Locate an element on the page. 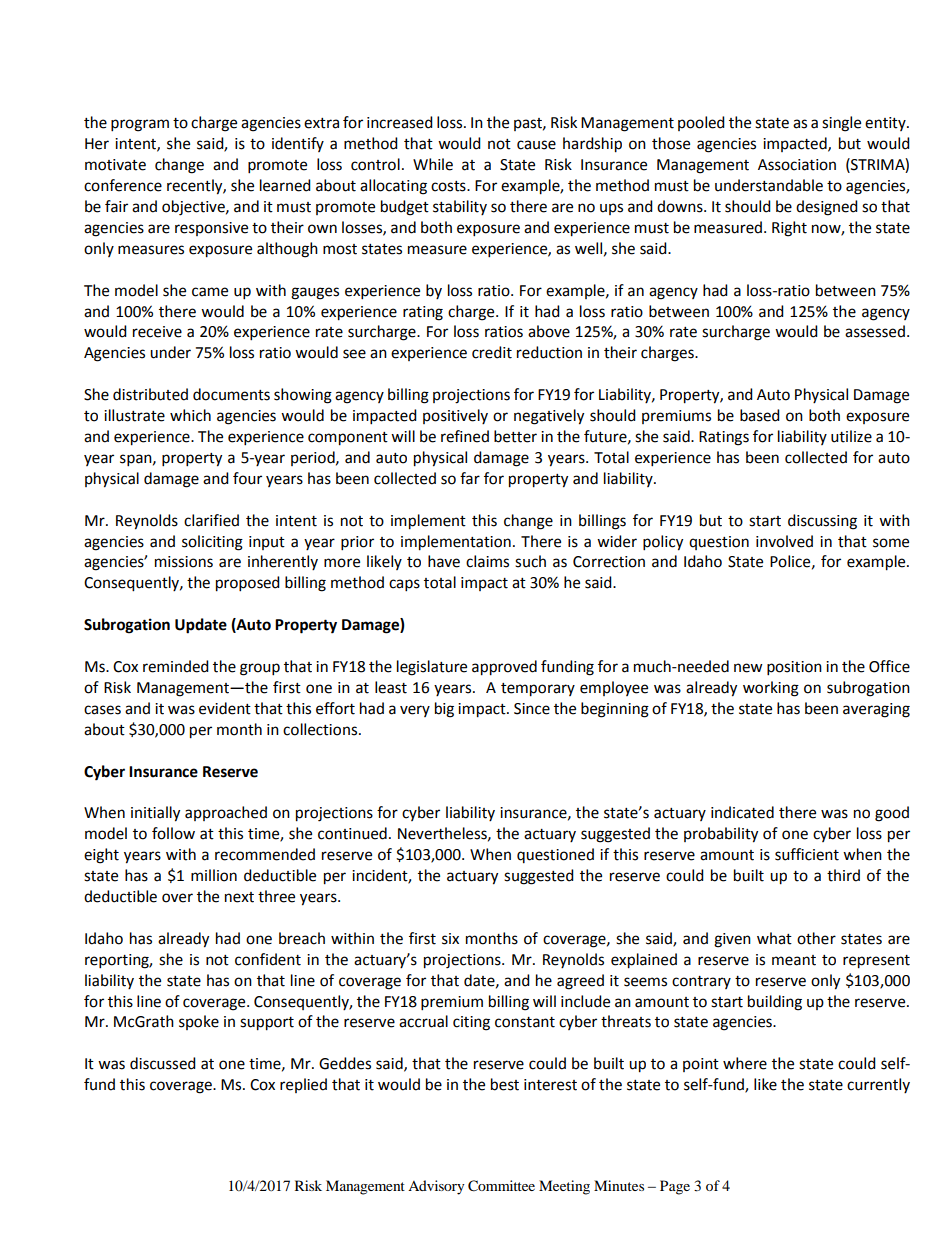 The height and width of the image is (1233, 952). cause is located at coordinates (536, 145).
